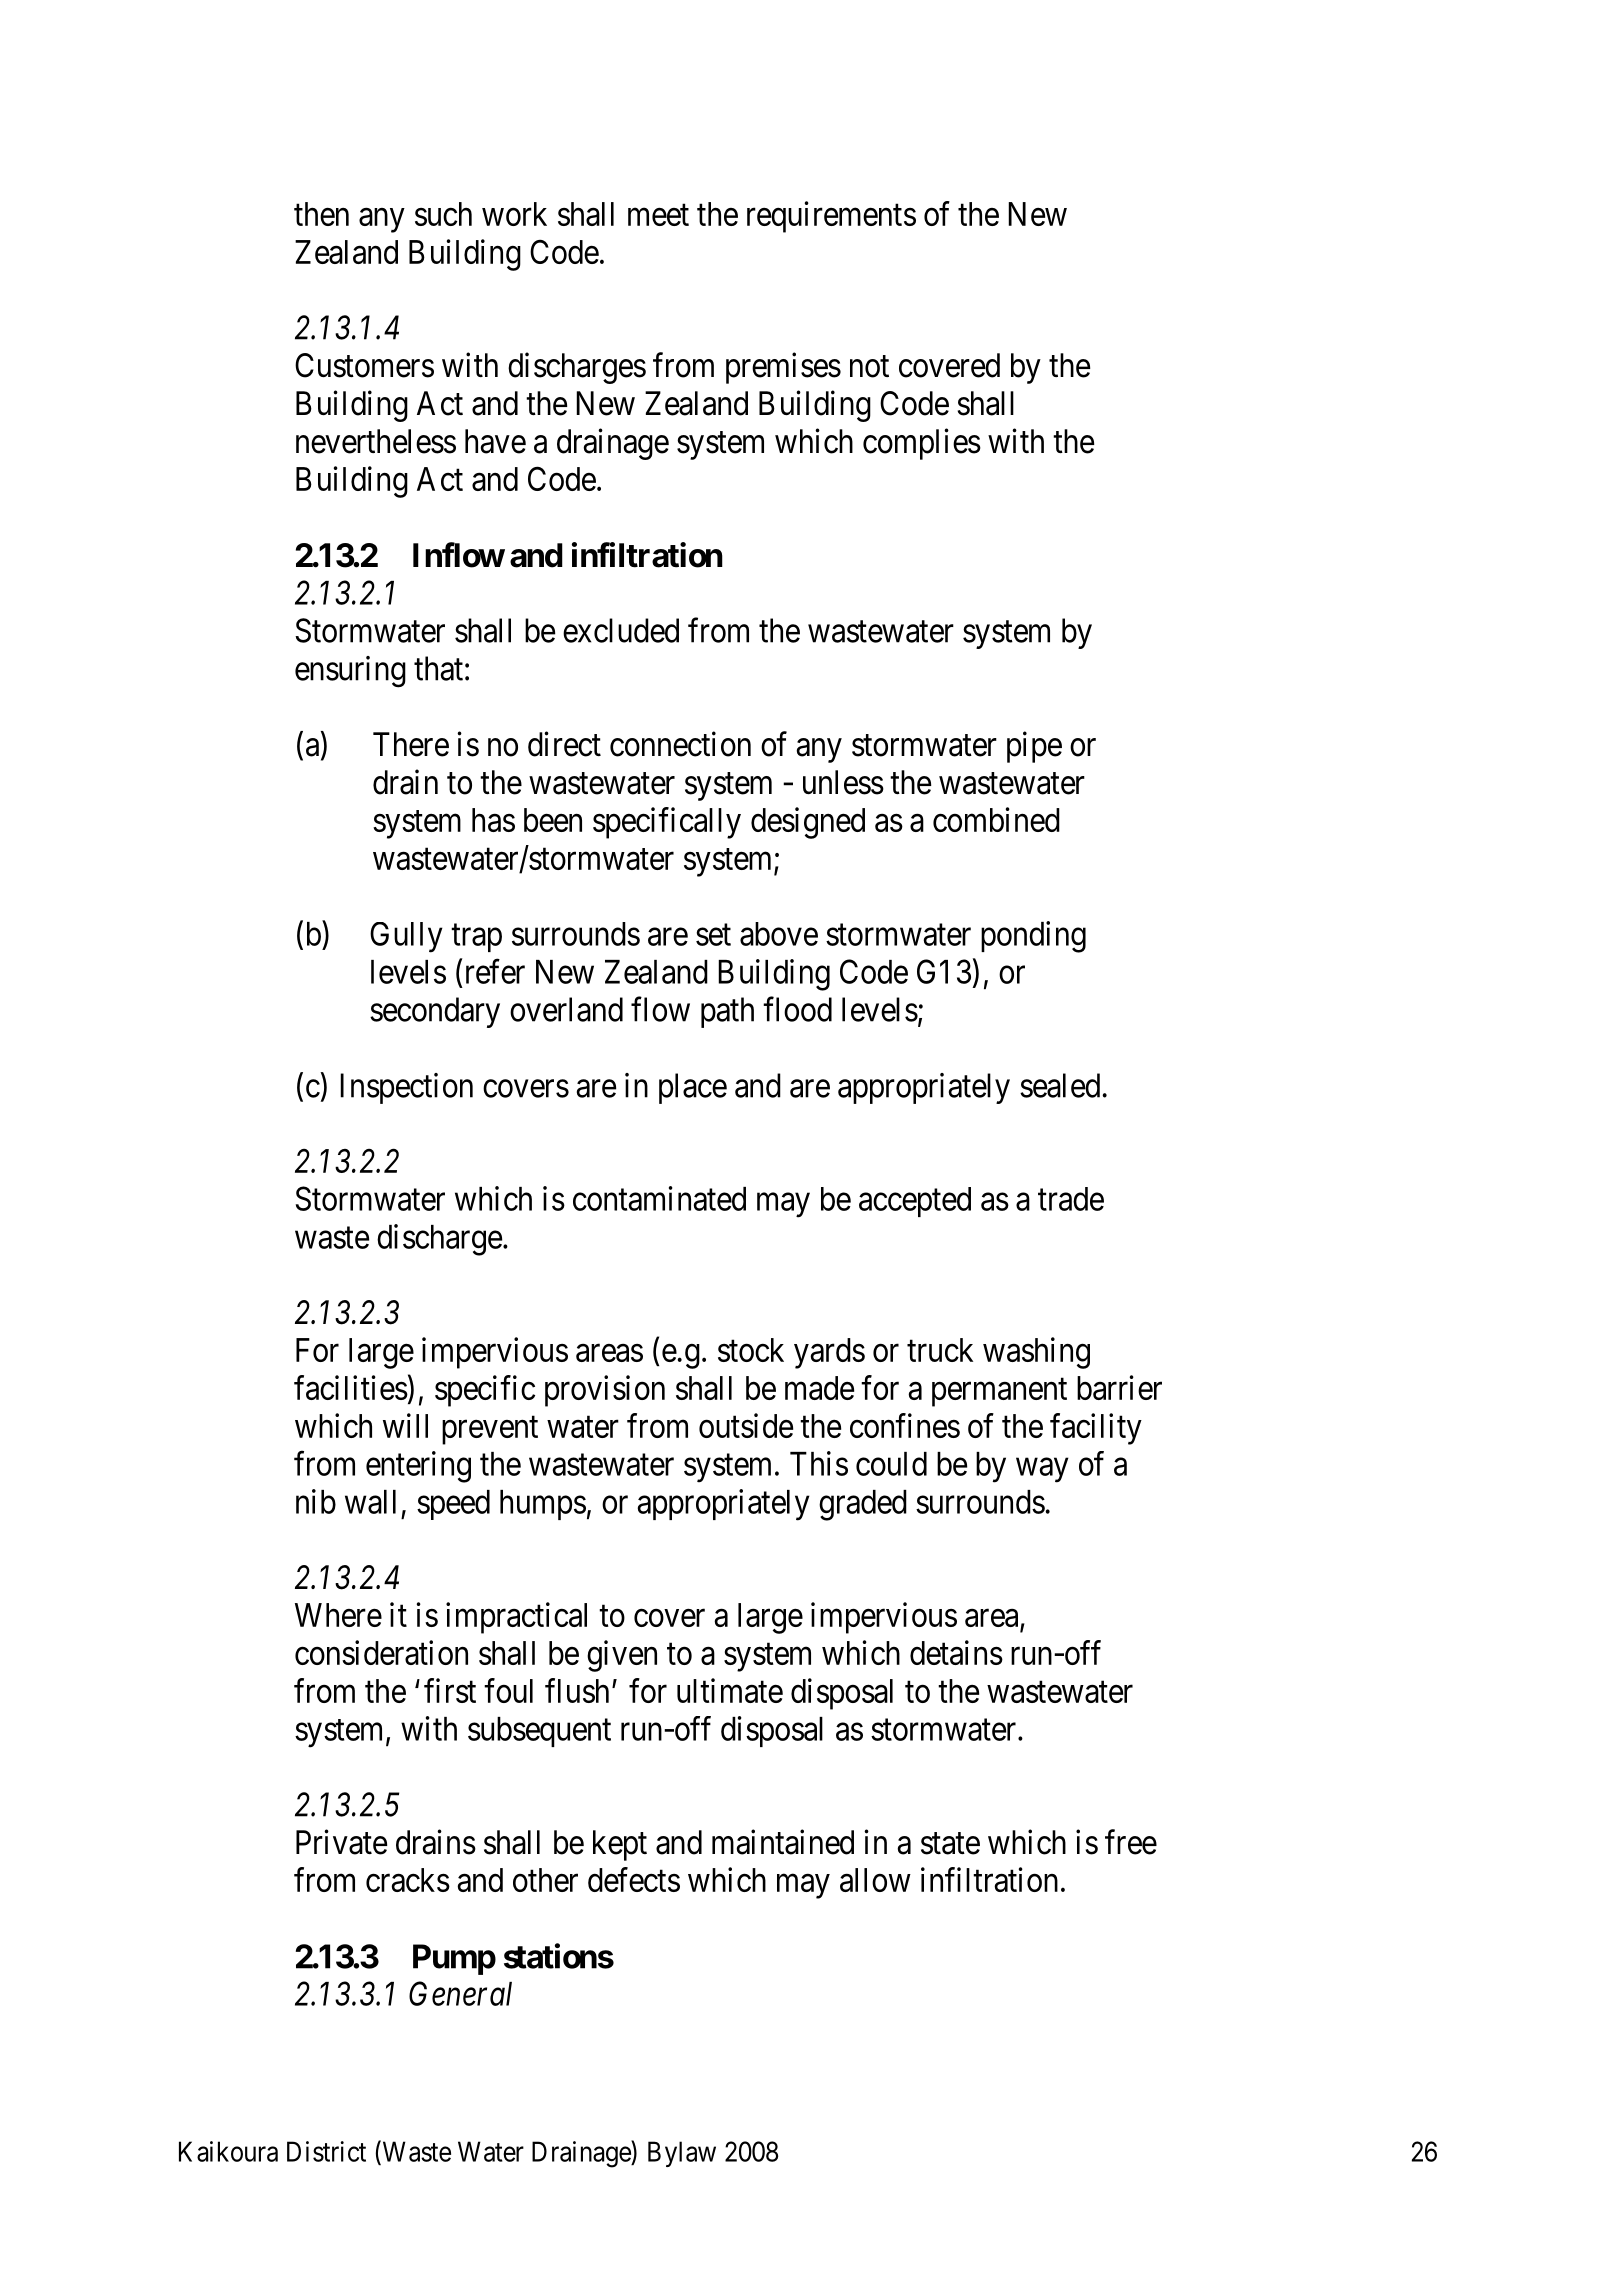  I want to click on District, so click(326, 2151).
